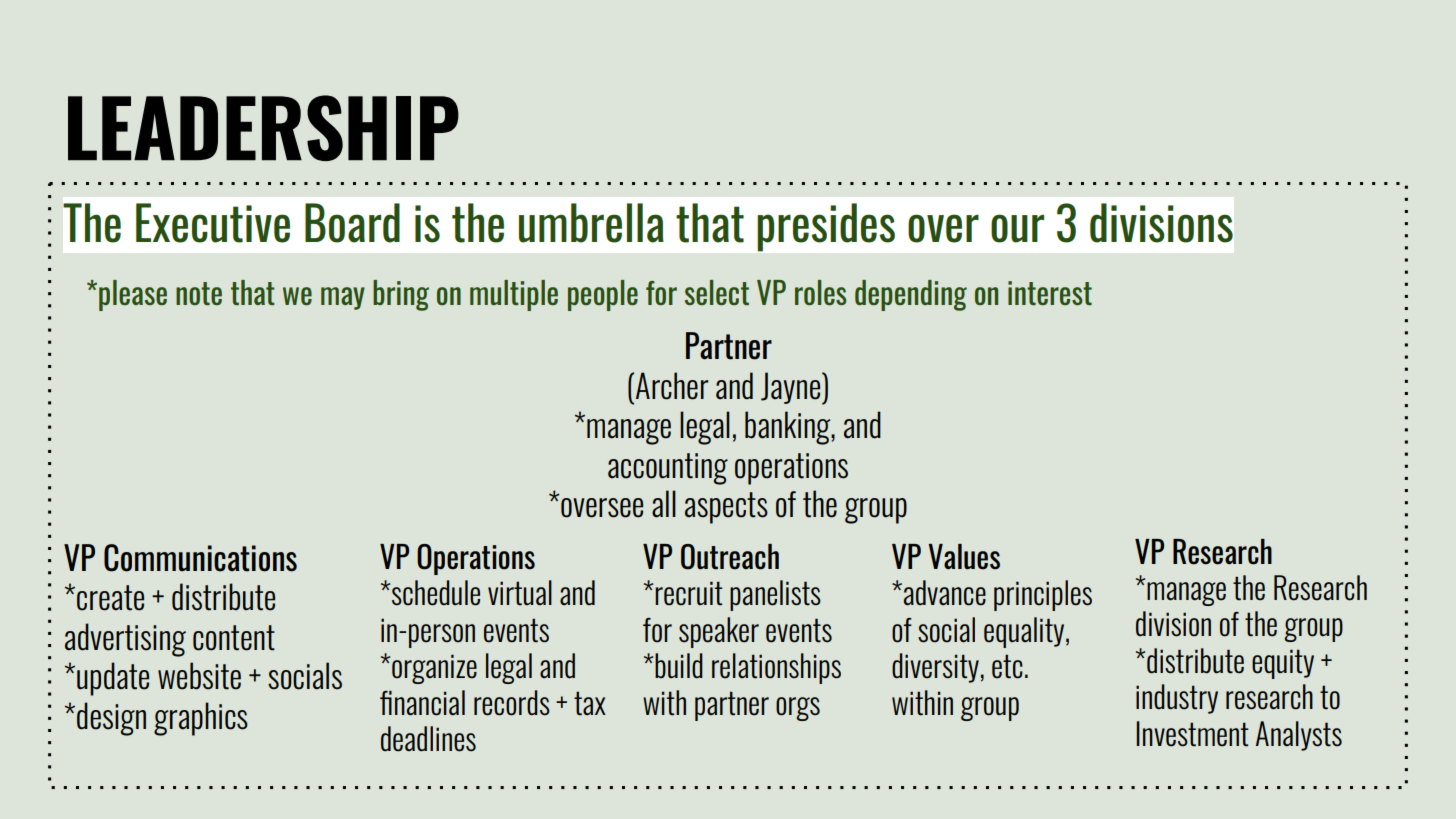 This screenshot has width=1456, height=819. I want to click on graphics, so click(201, 719).
